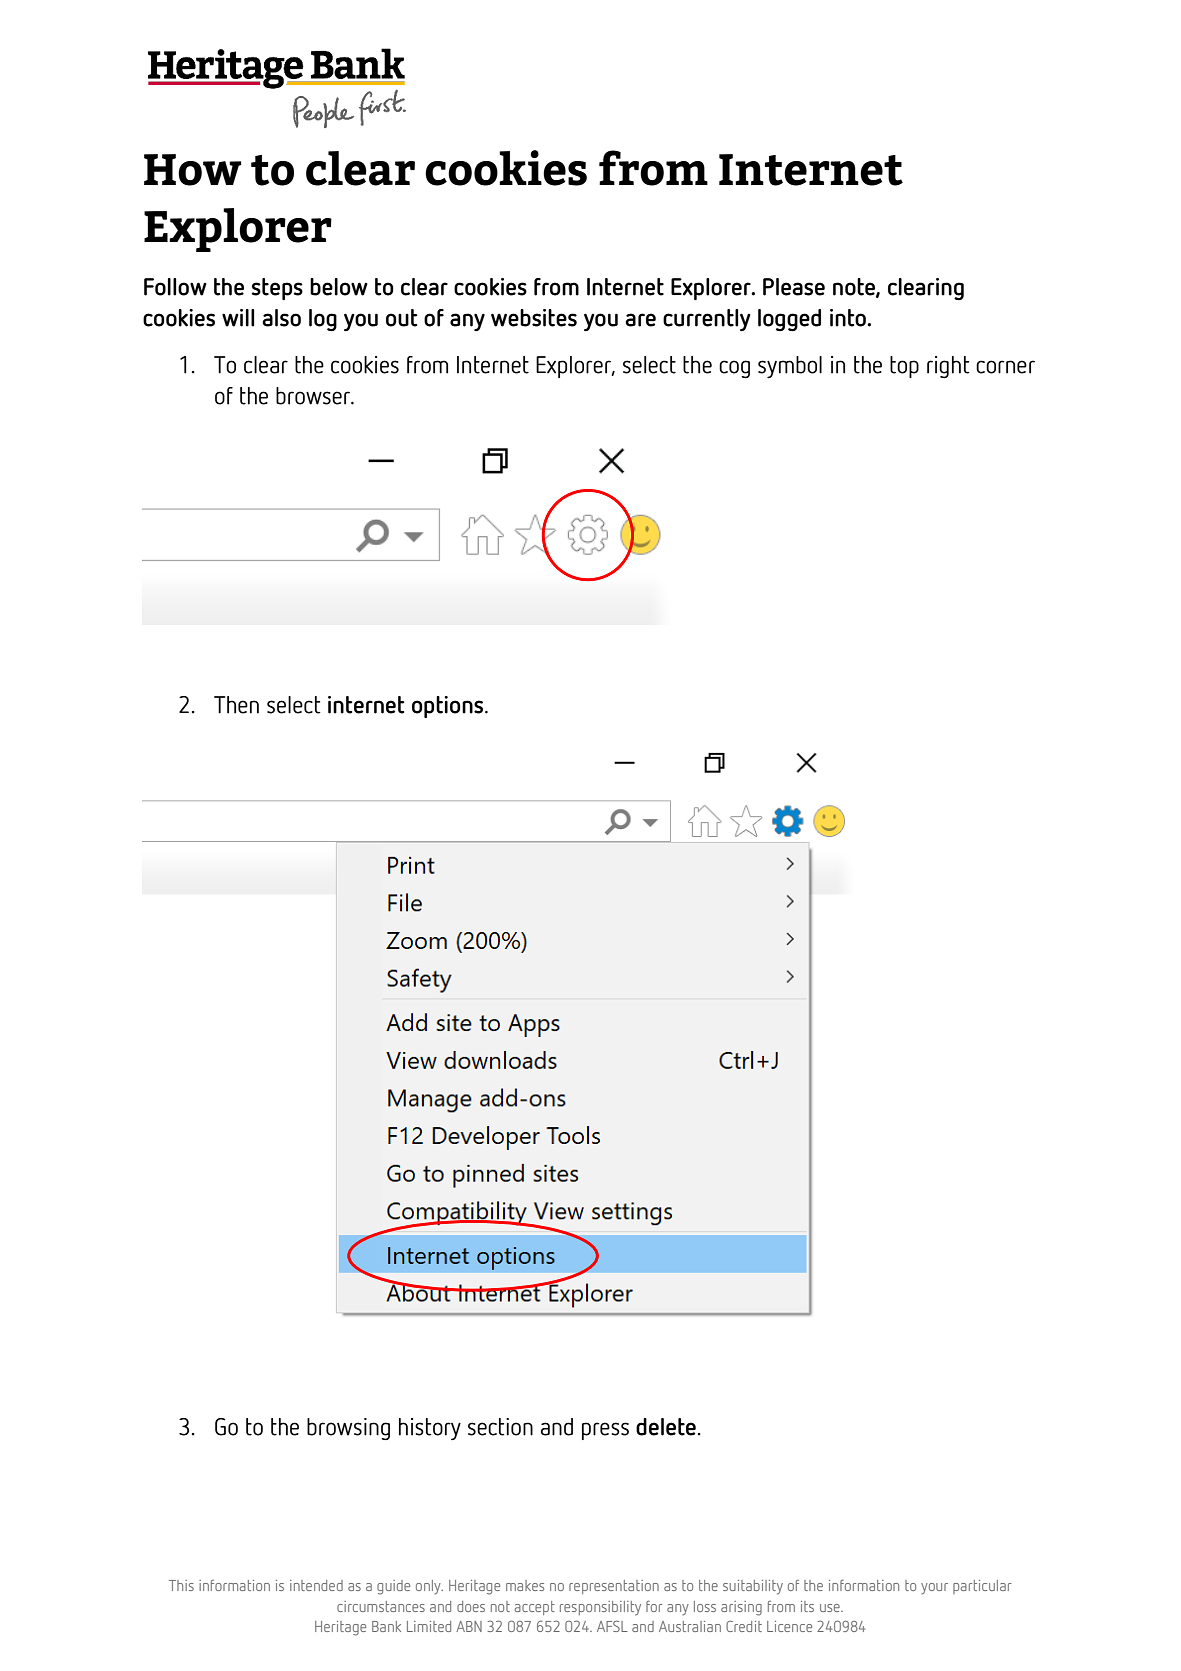 The image size is (1181, 1671). Describe the element at coordinates (314, 396) in the image. I see `browser` at that location.
